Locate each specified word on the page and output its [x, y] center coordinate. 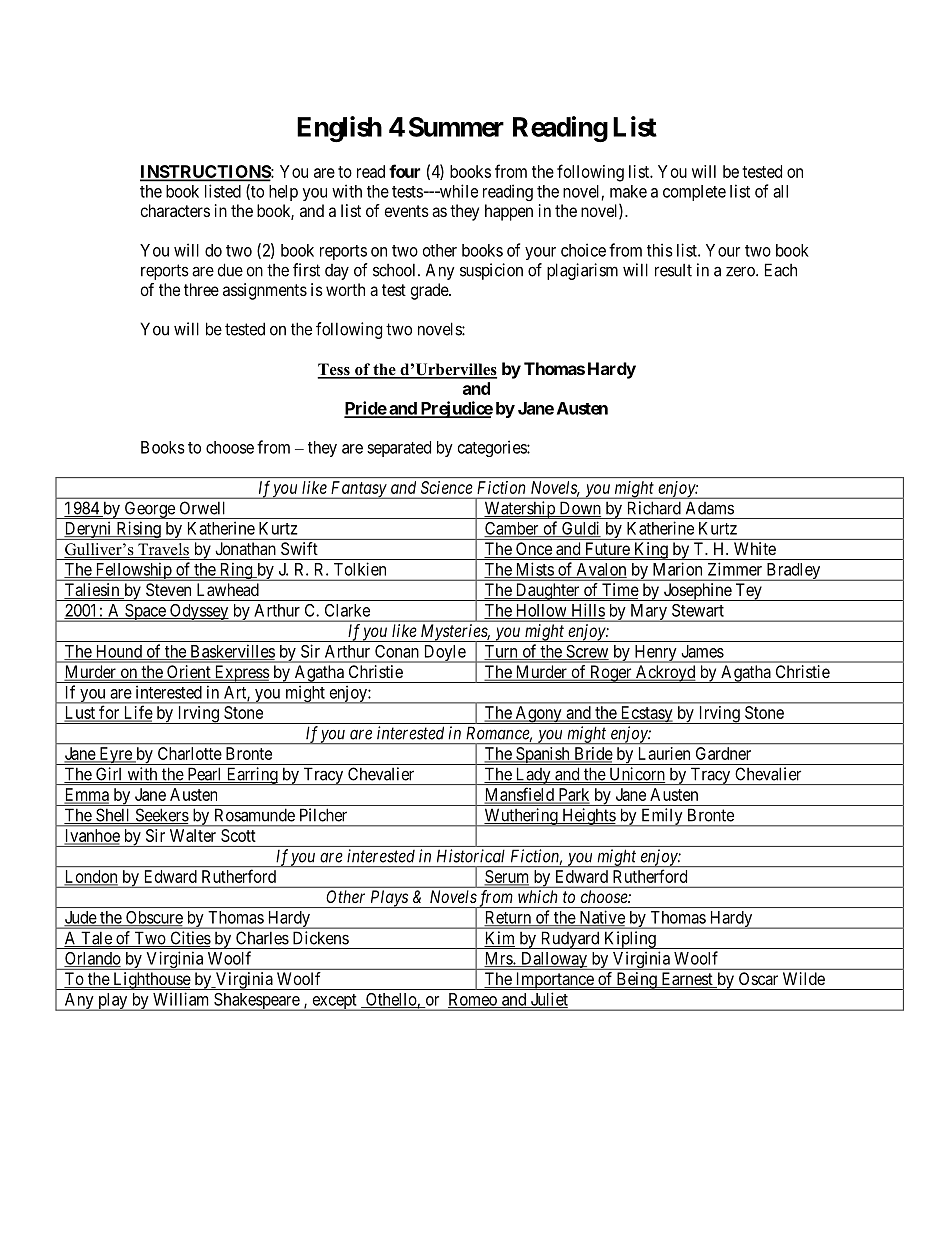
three [201, 289]
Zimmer [735, 569]
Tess [334, 370]
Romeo [473, 1000]
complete [694, 193]
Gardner [723, 753]
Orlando [92, 959]
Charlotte [190, 753]
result [673, 270]
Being [636, 981]
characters [175, 210]
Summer [456, 127]
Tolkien [360, 569]
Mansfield [520, 795]
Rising [138, 530]
